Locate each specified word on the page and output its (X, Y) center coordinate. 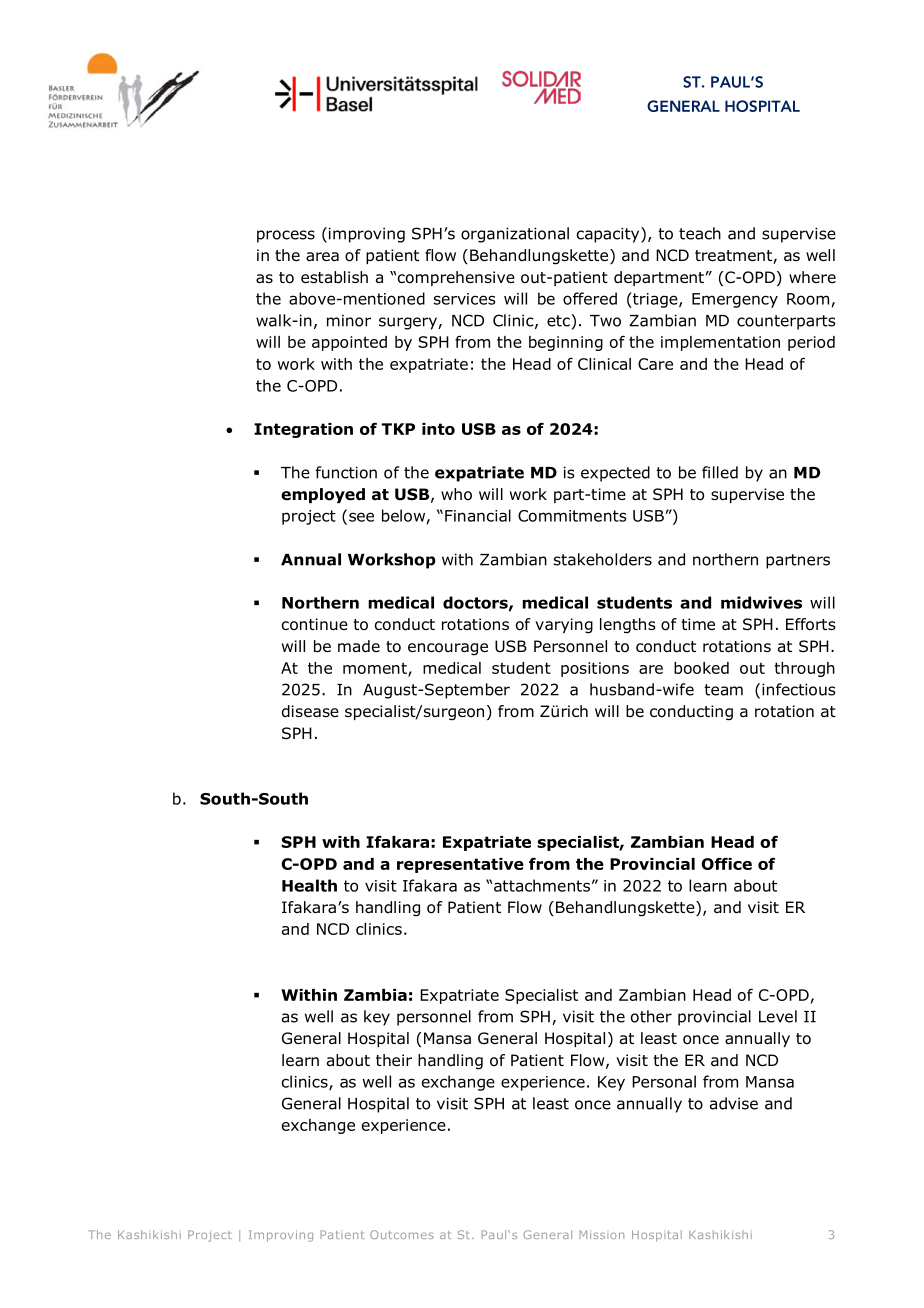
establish (334, 277)
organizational (515, 235)
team (723, 690)
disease (310, 711)
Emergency (735, 300)
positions (595, 669)
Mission (601, 1234)
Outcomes (402, 1234)
